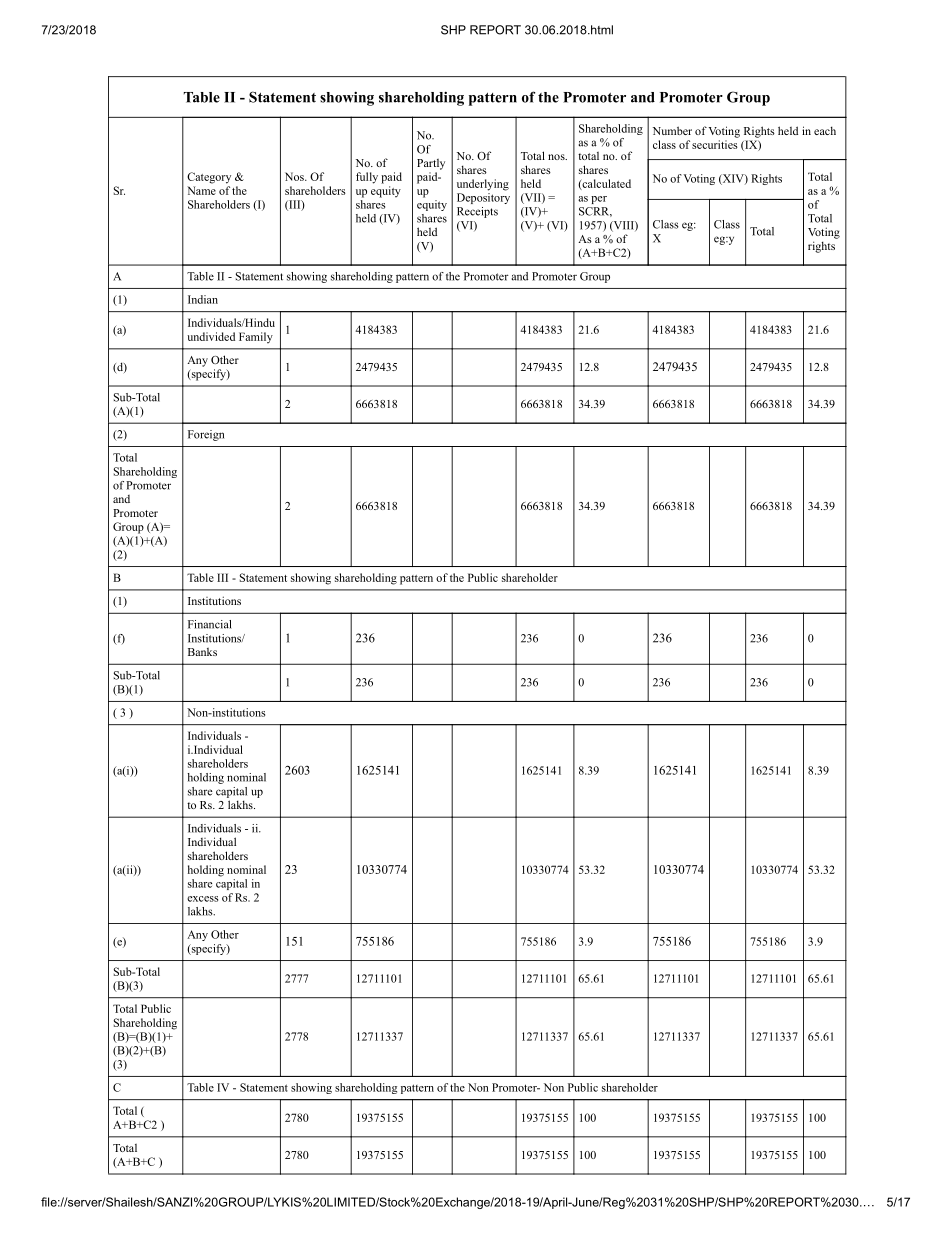 The width and height of the document is (952, 1233). I want to click on Family, so click(256, 338).
